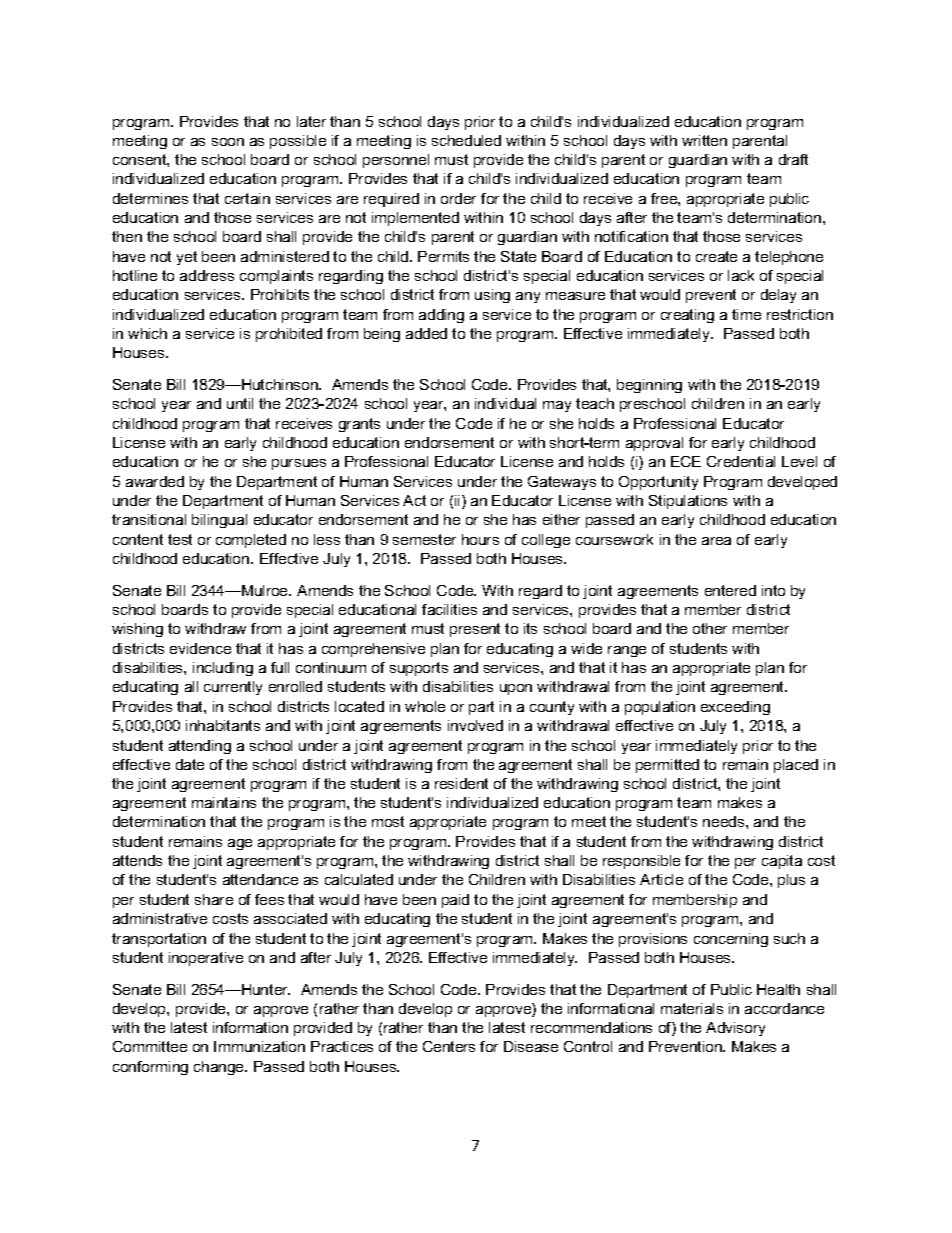  What do you see at coordinates (228, 142) in the image?
I see `soon` at bounding box center [228, 142].
